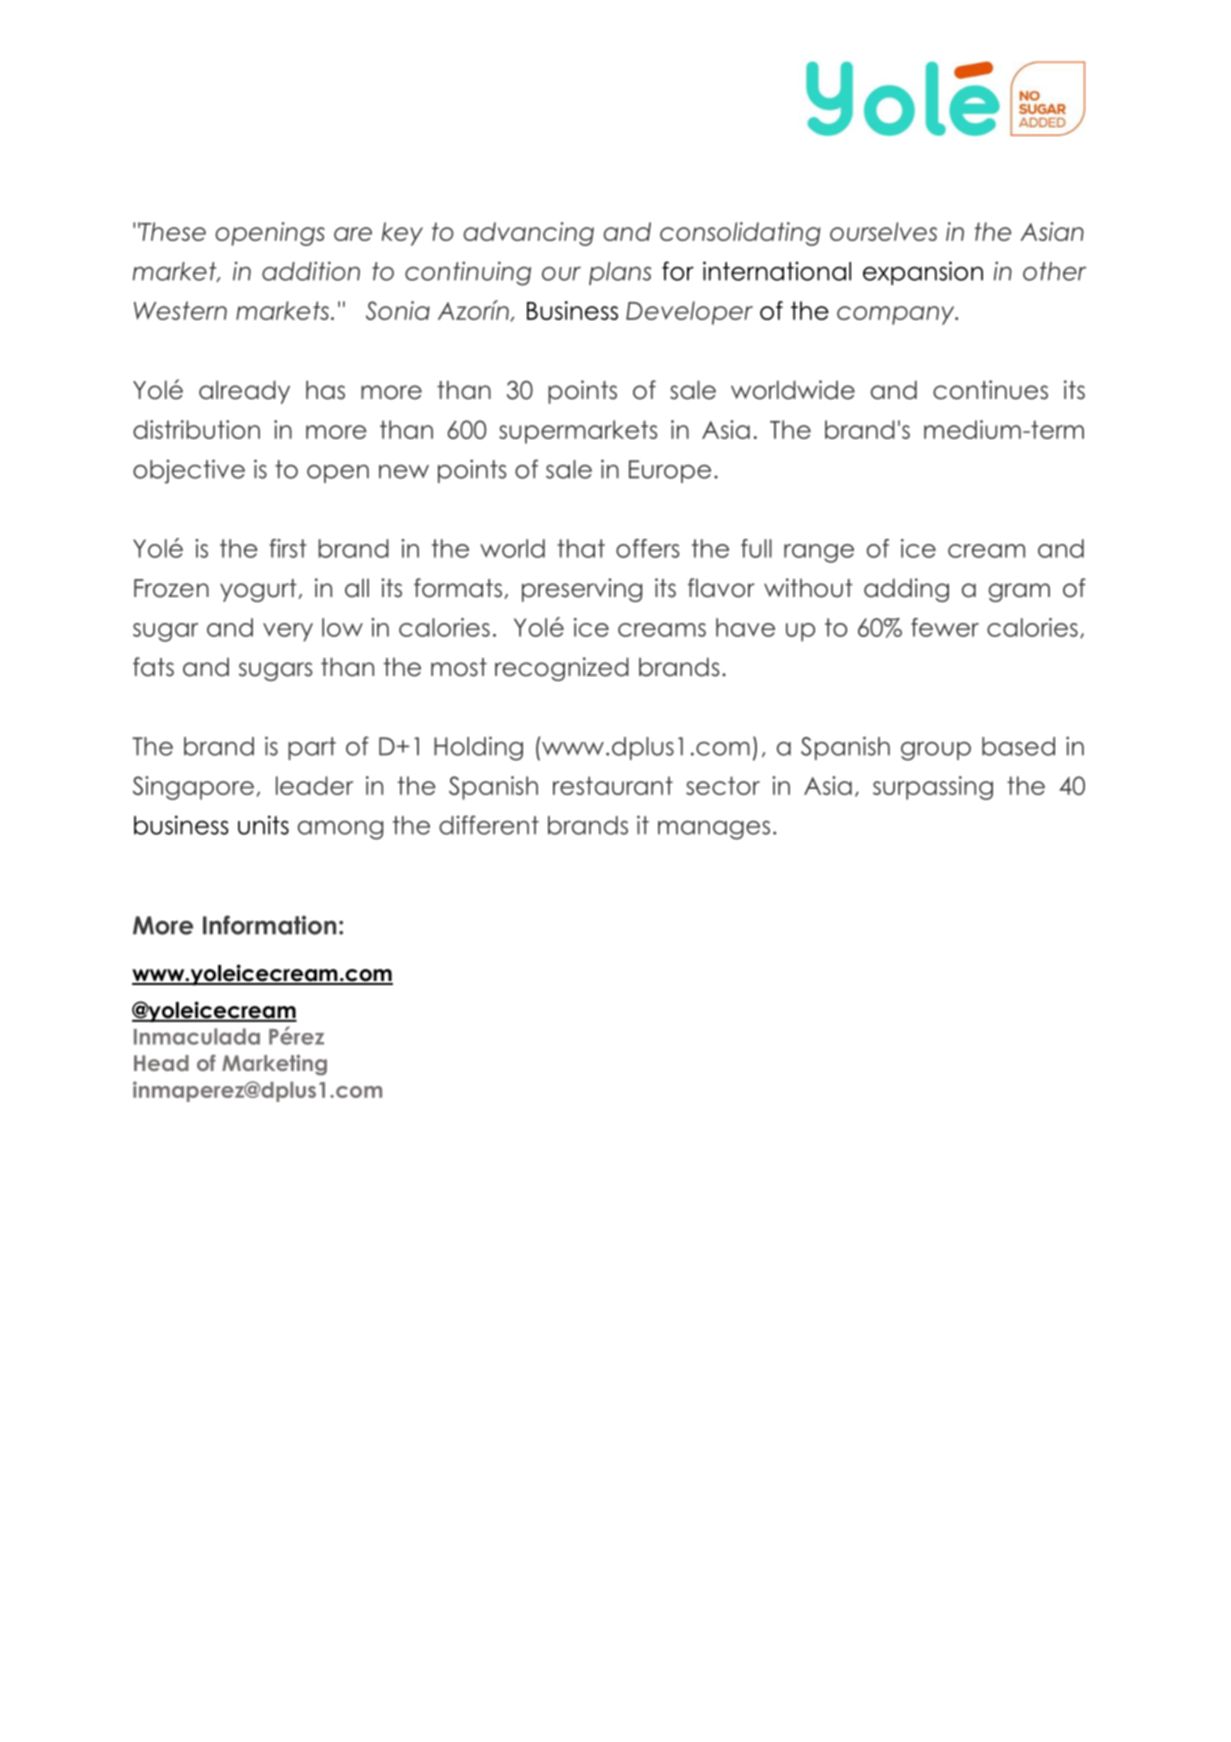 The width and height of the screenshot is (1231, 1742). Describe the element at coordinates (311, 271) in the screenshot. I see `addition` at that location.
